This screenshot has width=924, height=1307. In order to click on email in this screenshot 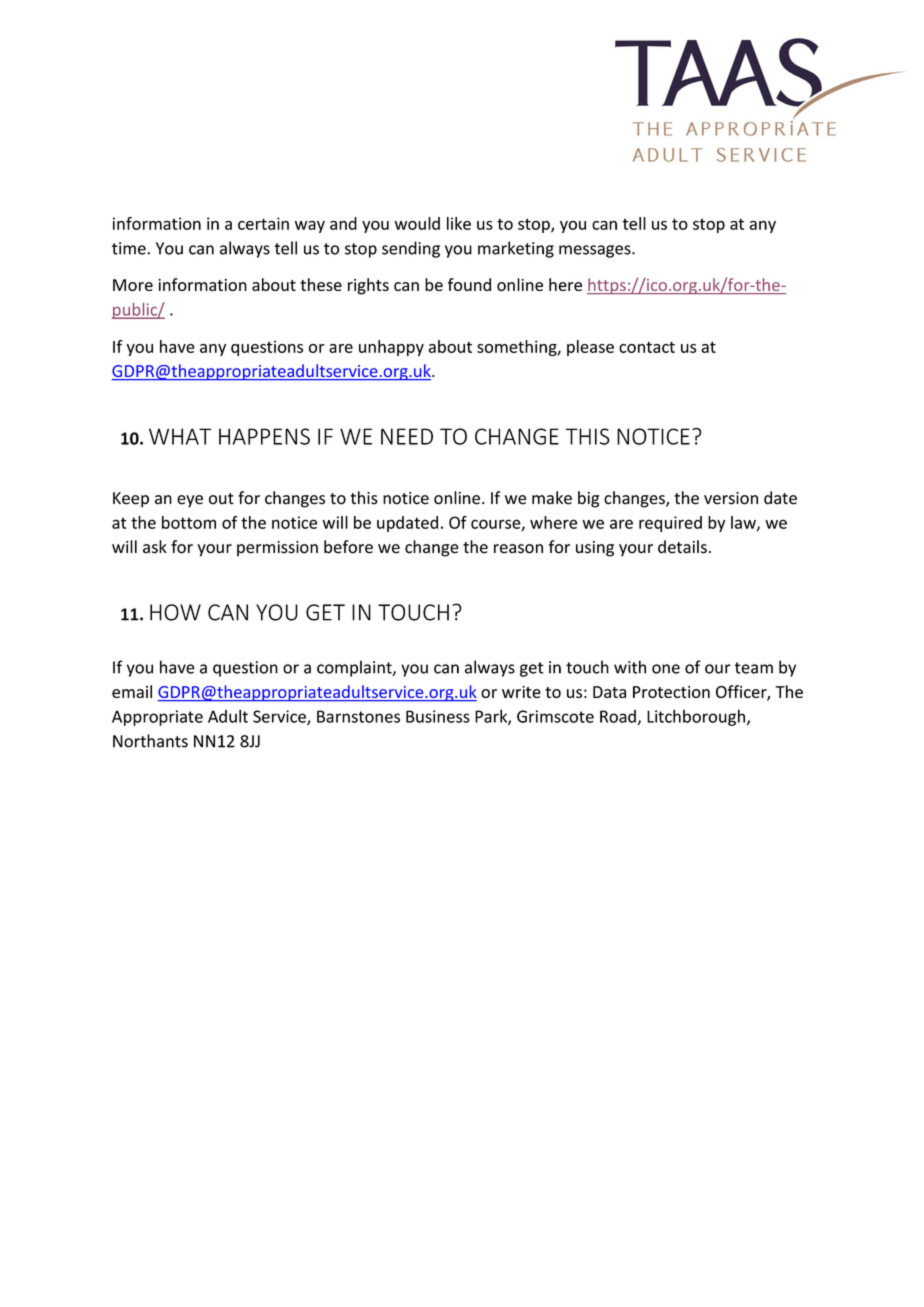, I will do `click(132, 691)`.
